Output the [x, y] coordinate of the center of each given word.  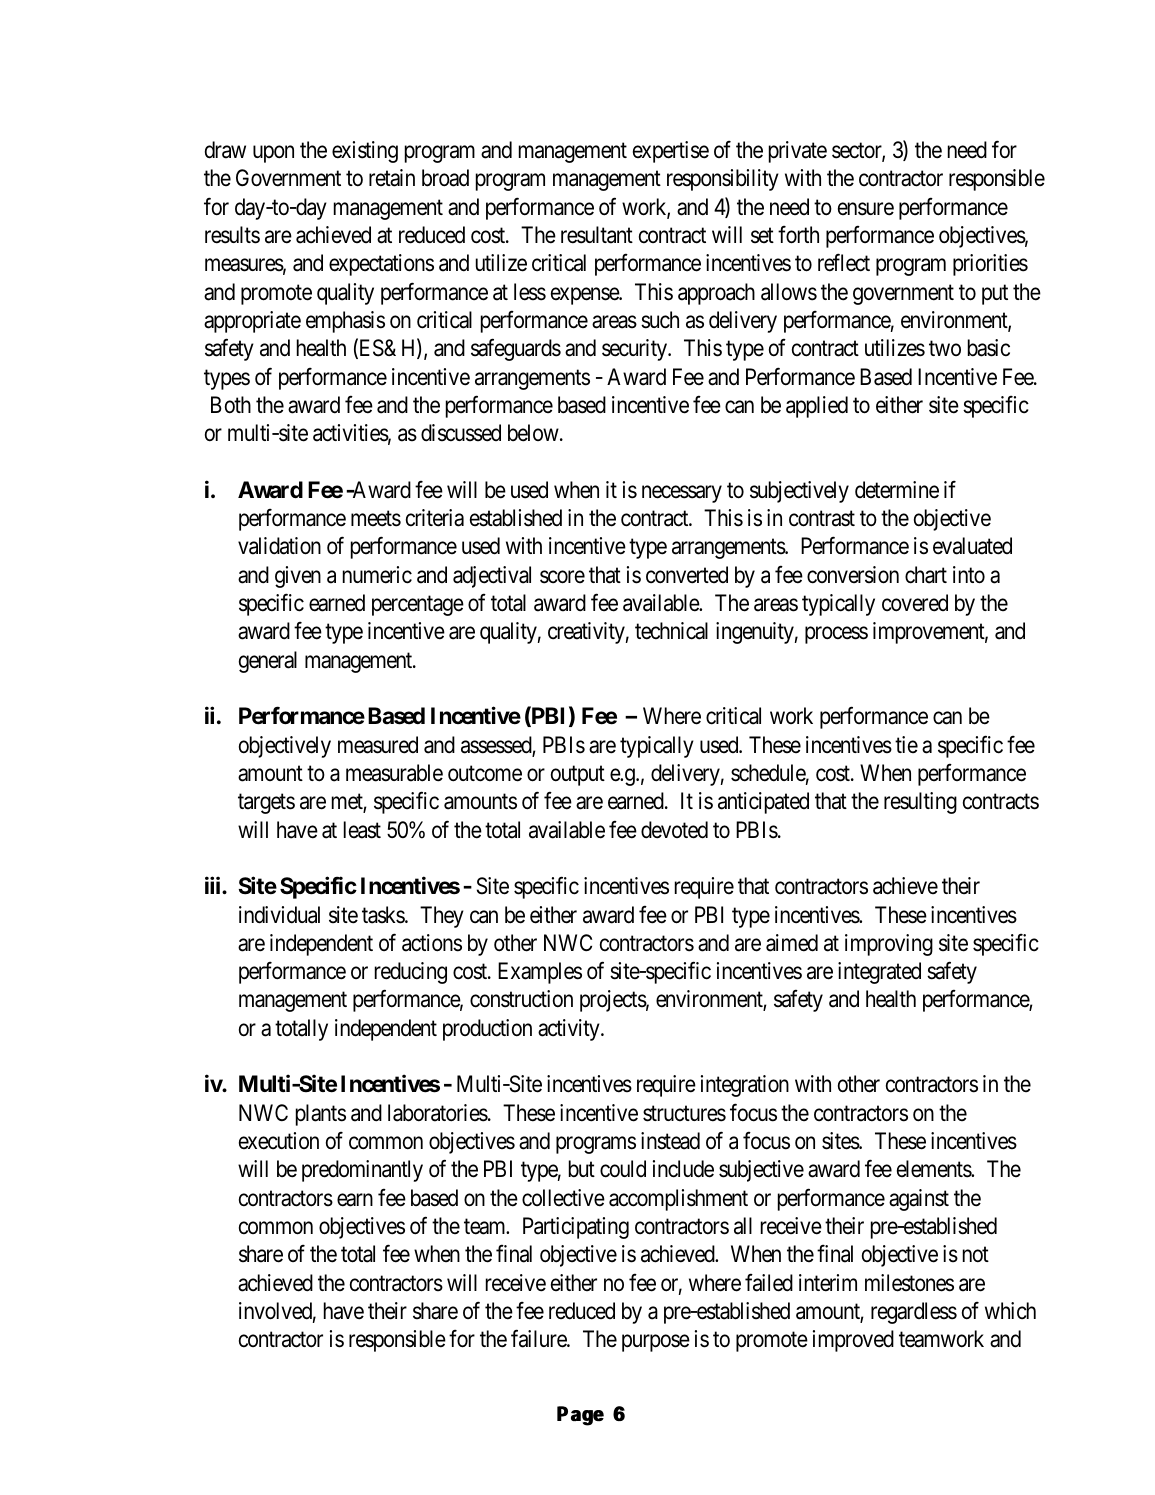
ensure [866, 209]
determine [897, 490]
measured [378, 745]
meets [376, 519]
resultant [597, 235]
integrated [879, 973]
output [578, 776]
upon [273, 154]
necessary [682, 494]
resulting [920, 803]
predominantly [362, 1171]
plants [321, 1115]
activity [570, 1030]
